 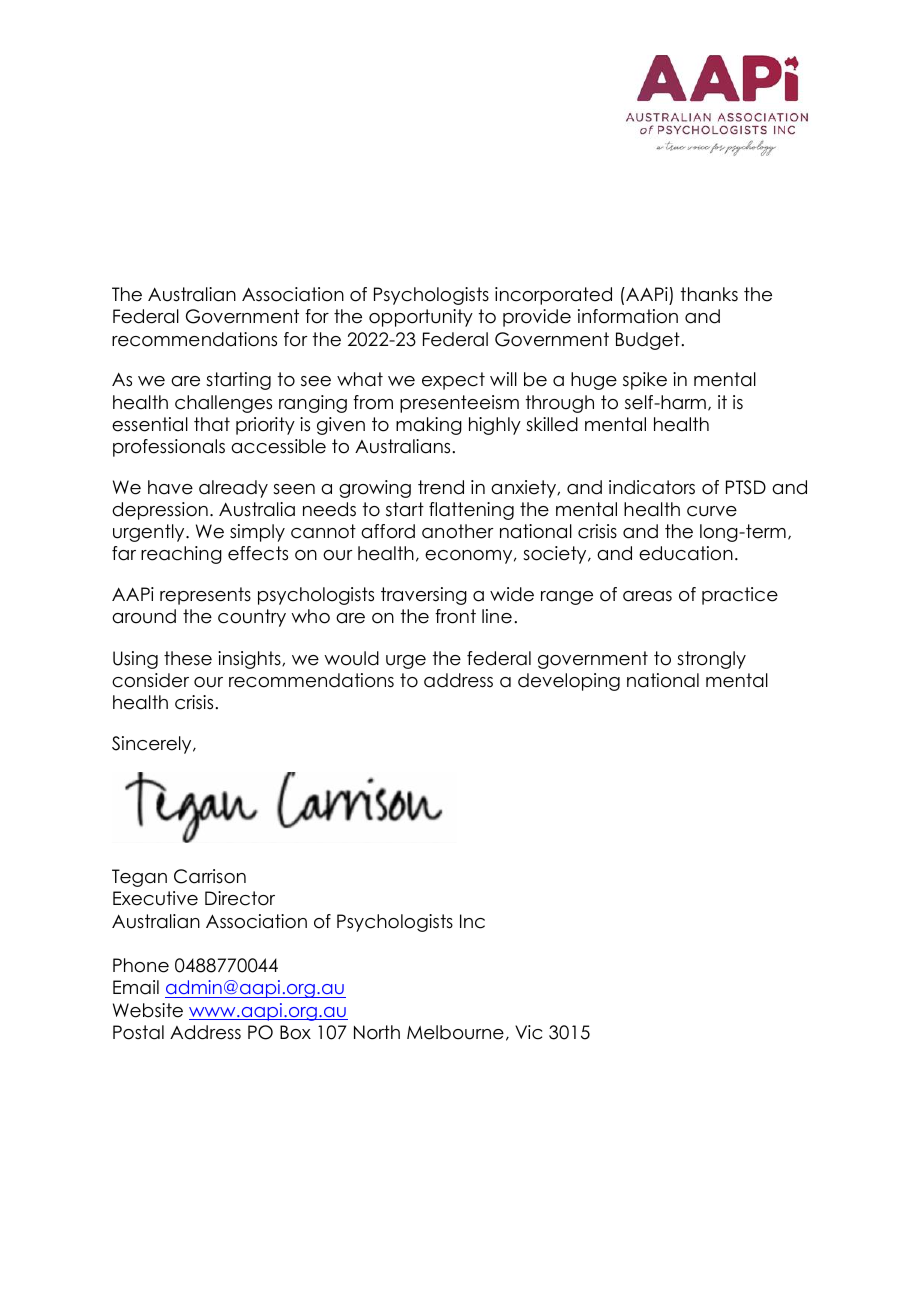 What do you see at coordinates (139, 878) in the screenshot?
I see `Tegan` at bounding box center [139, 878].
